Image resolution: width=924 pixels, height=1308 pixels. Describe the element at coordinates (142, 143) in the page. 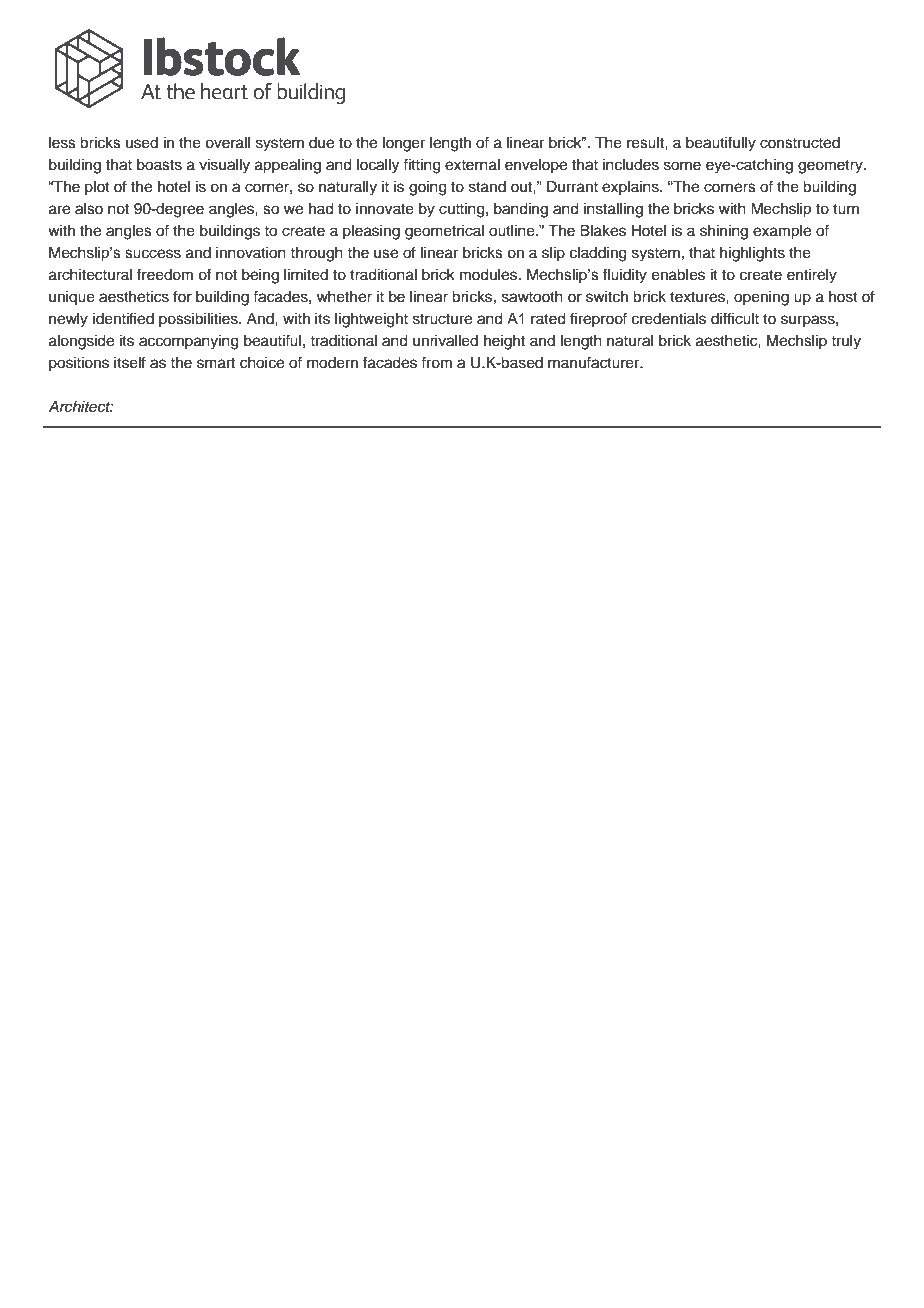

I see `used` at that location.
